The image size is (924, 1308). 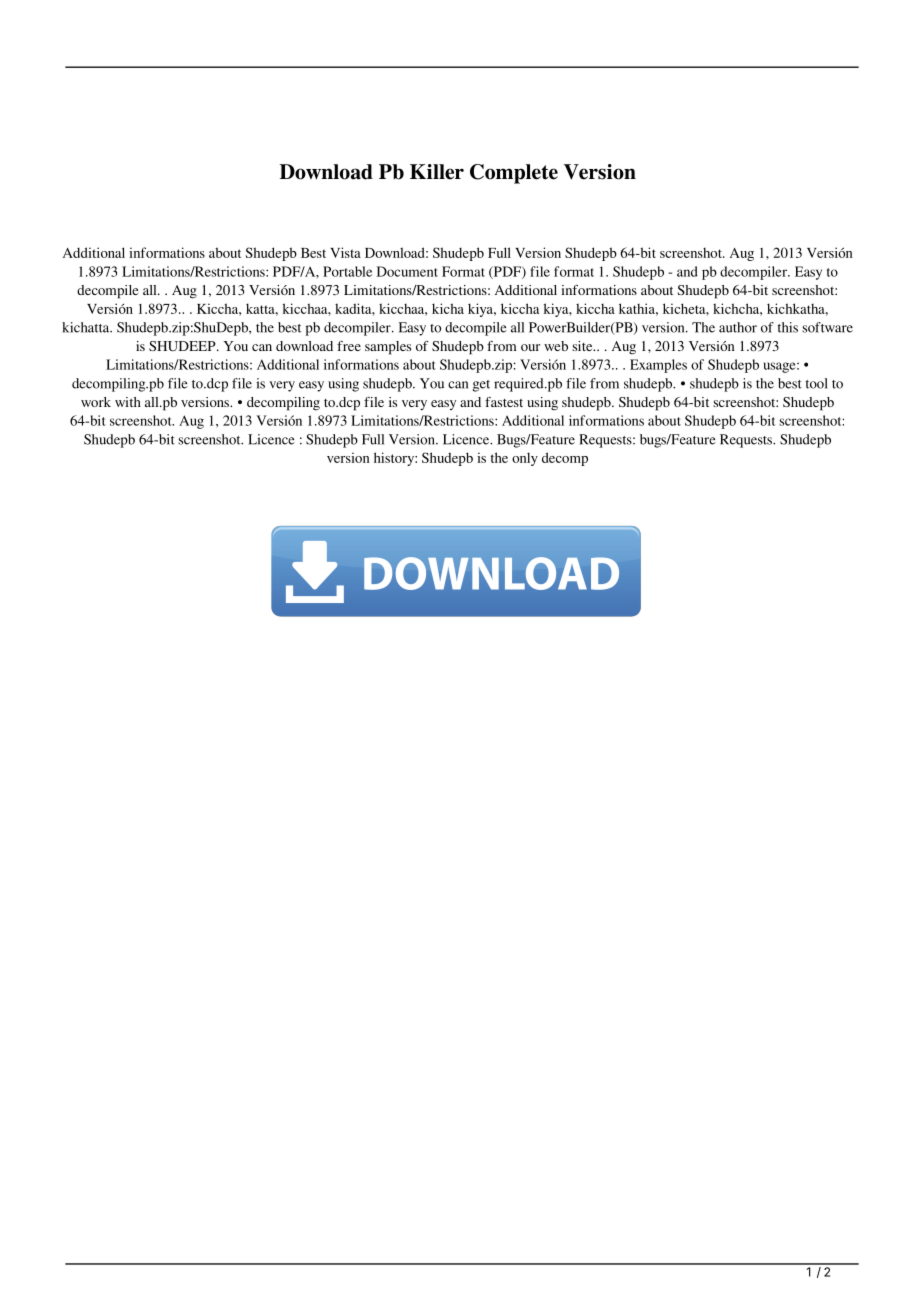 I want to click on author, so click(x=738, y=327).
